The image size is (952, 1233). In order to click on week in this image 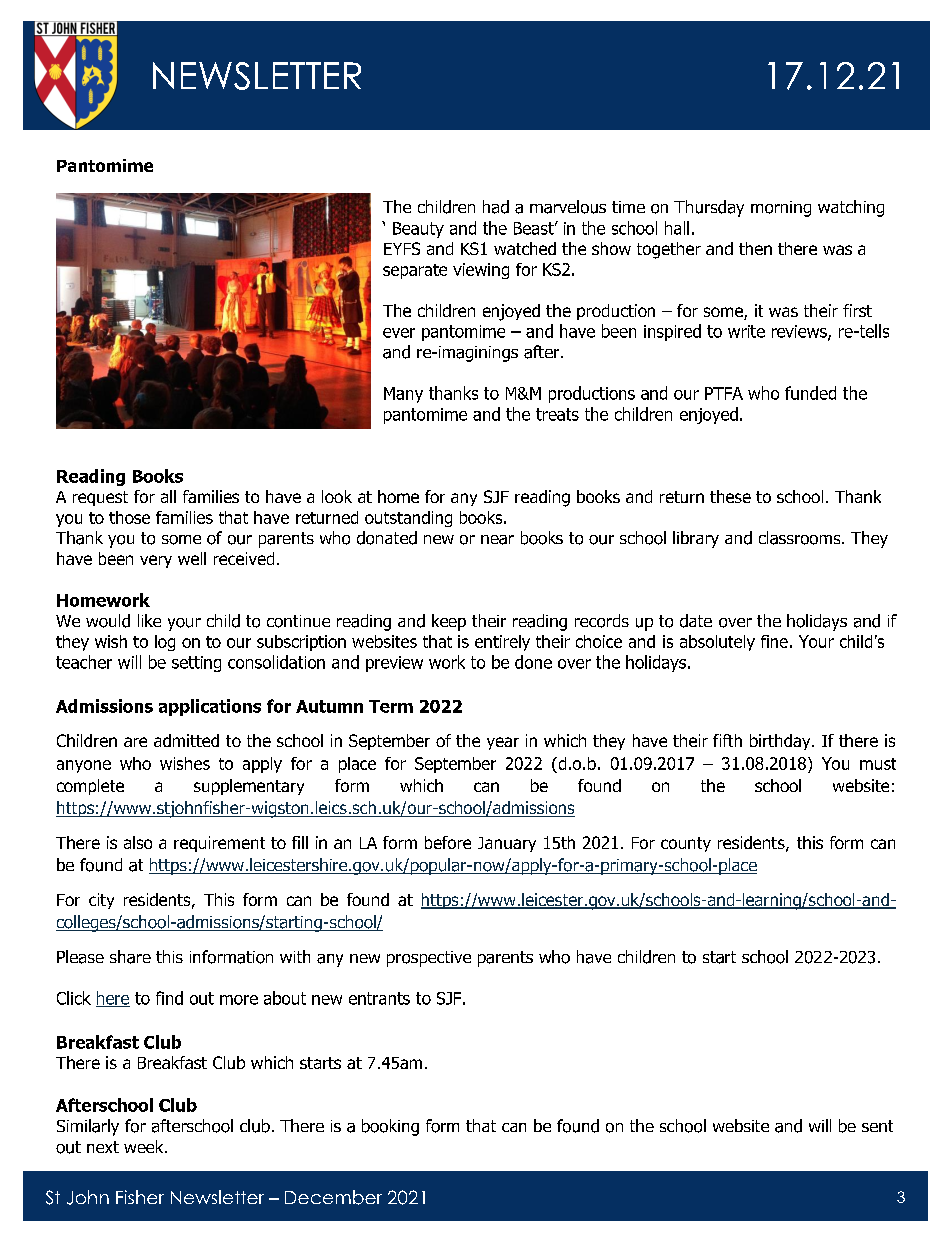, I will do `click(145, 1146)`.
